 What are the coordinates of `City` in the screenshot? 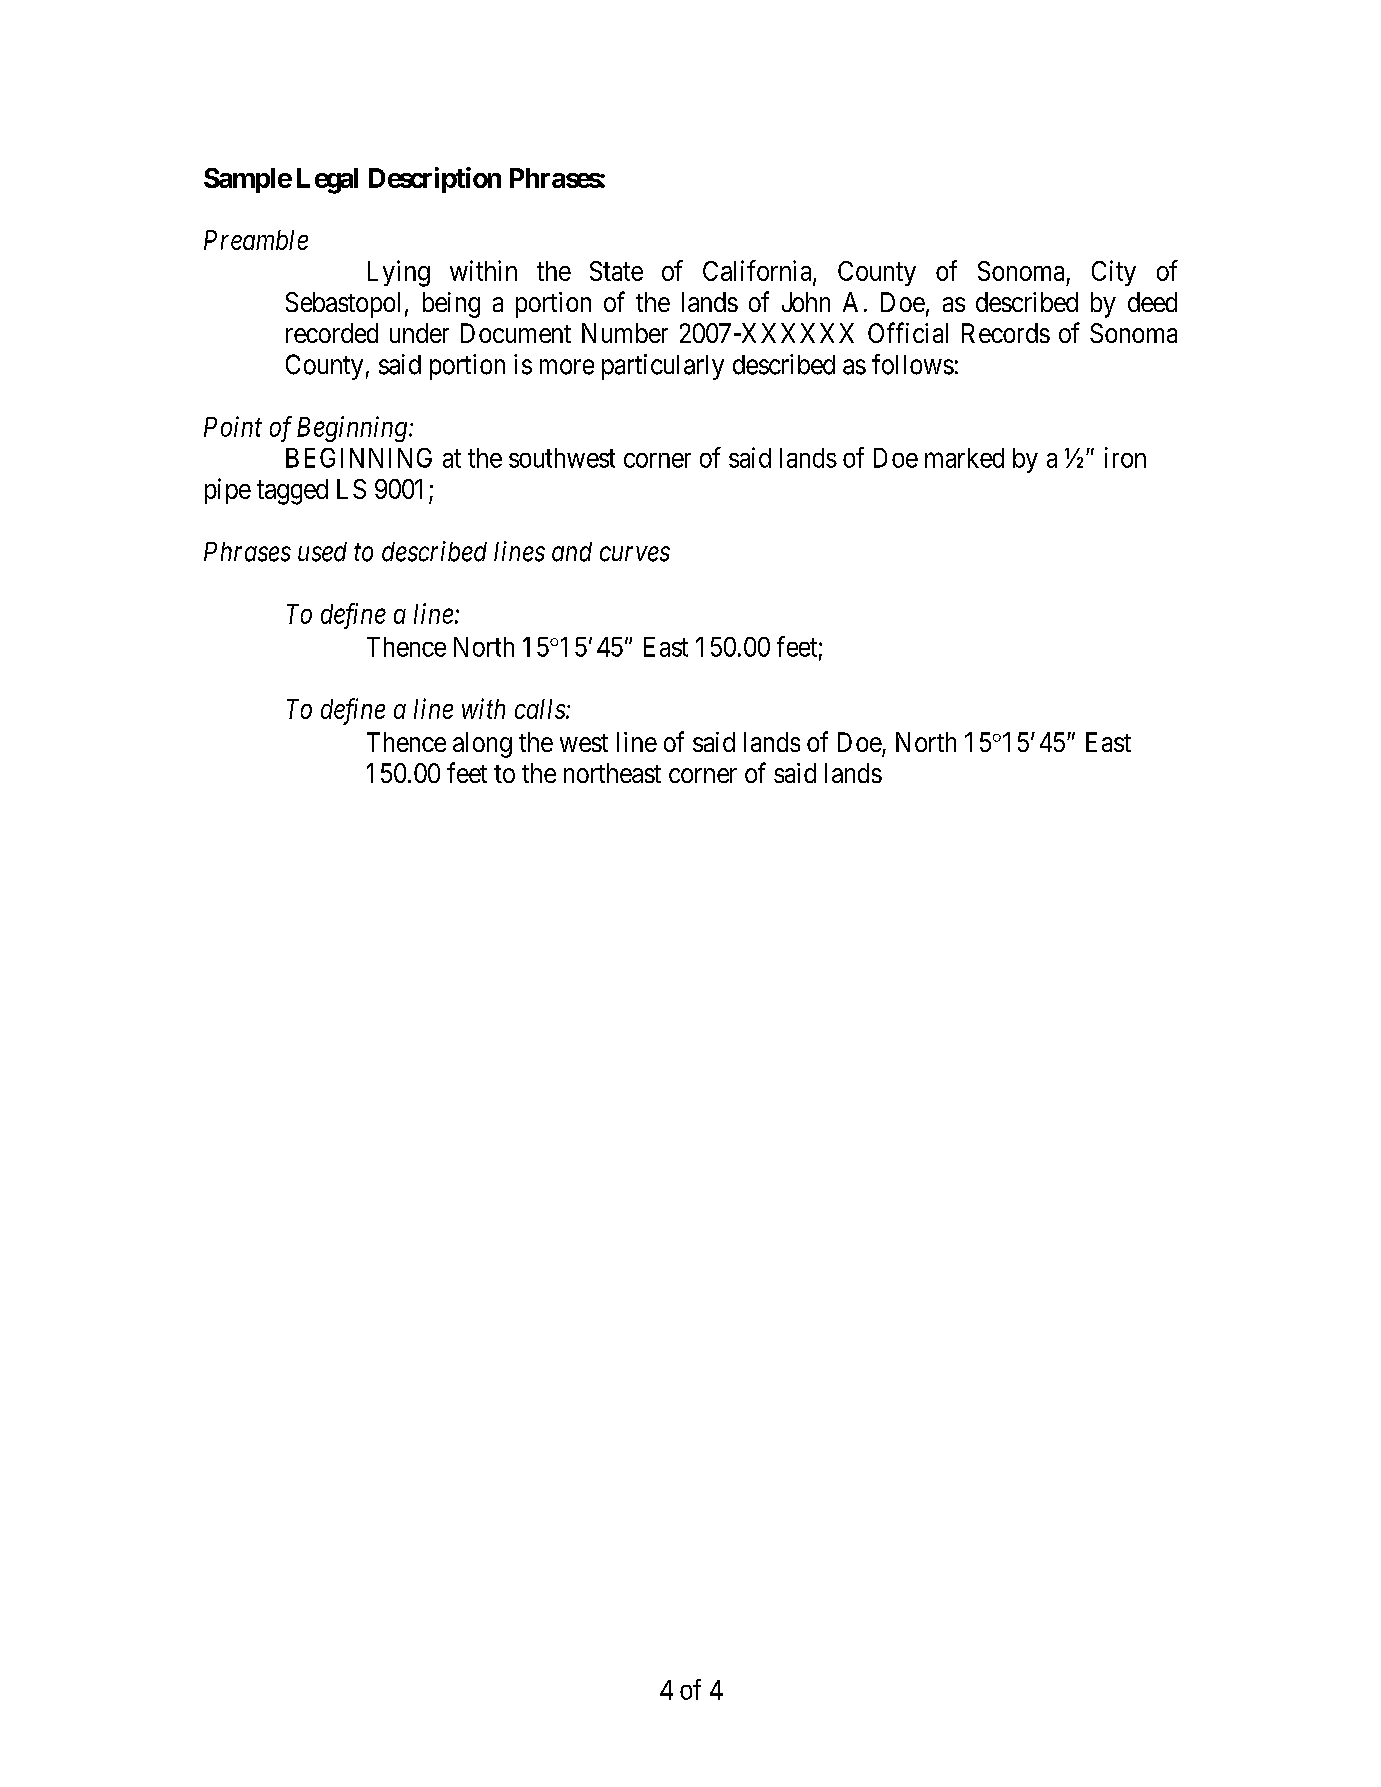 It's located at (1114, 273).
